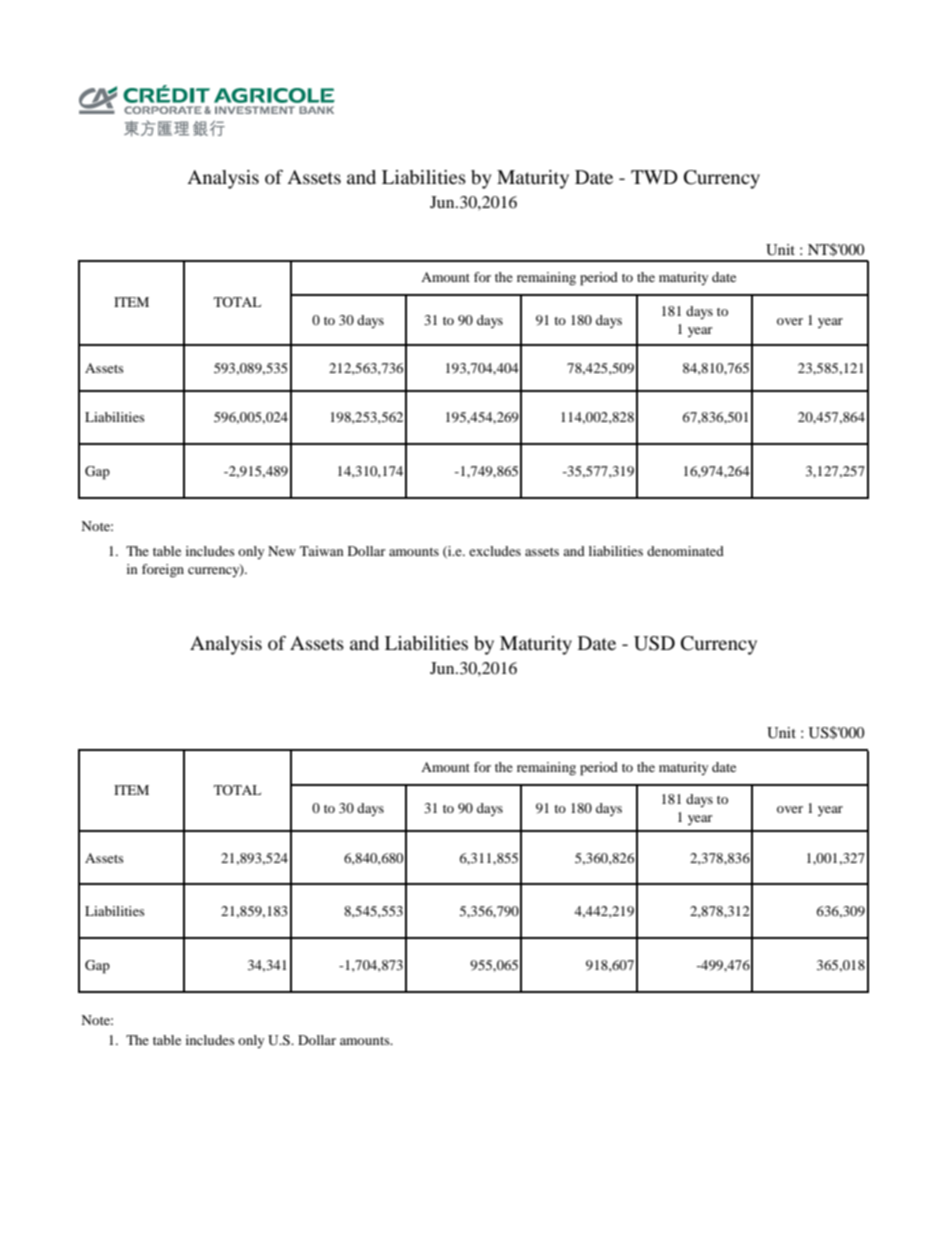 Image resolution: width=952 pixels, height=1233 pixels. Describe the element at coordinates (654, 643) in the screenshot. I see `USD` at that location.
